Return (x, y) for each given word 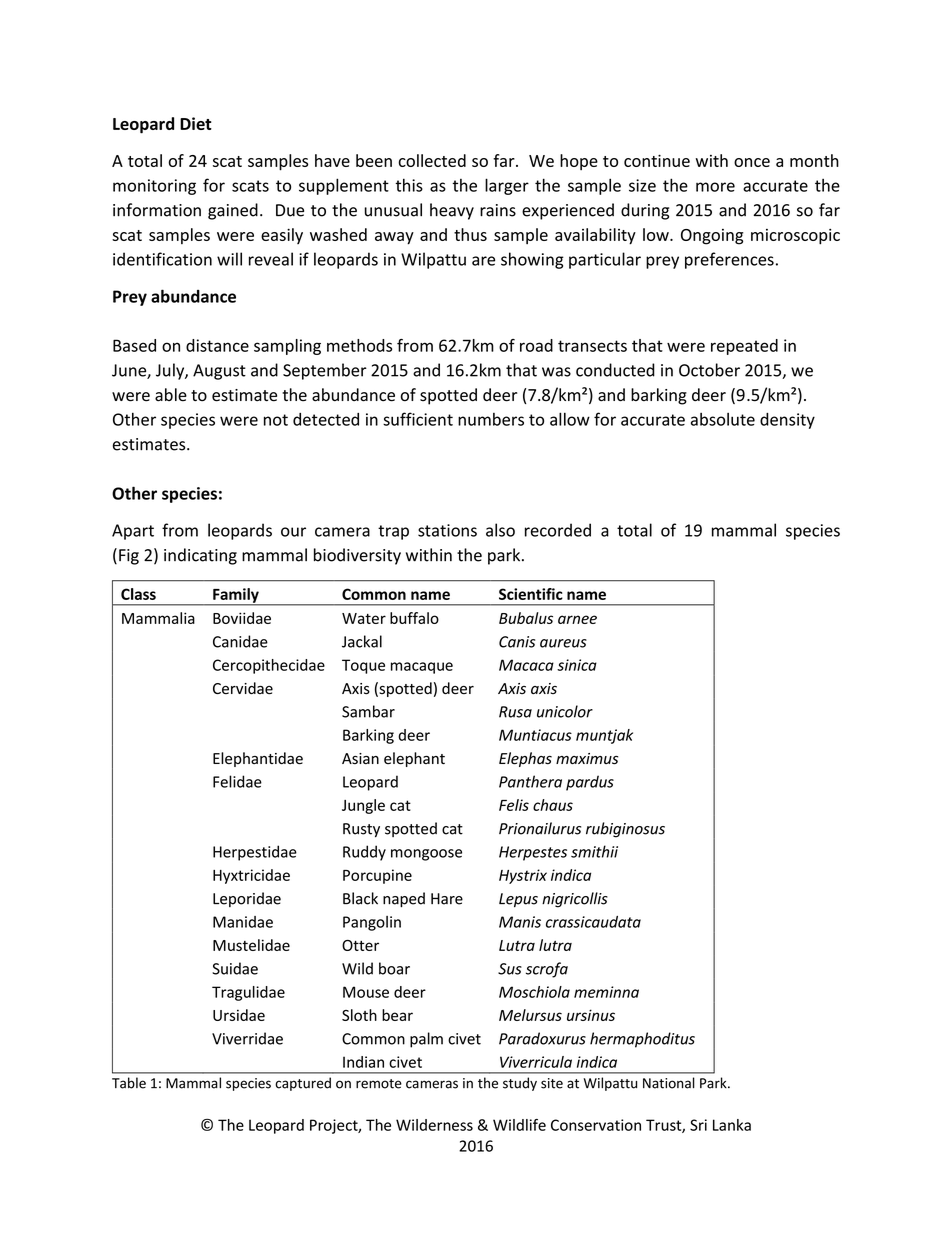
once (752, 162)
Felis (514, 805)
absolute (723, 419)
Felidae (237, 781)
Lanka (732, 1125)
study (520, 1084)
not (276, 420)
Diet (196, 123)
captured (303, 1084)
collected (432, 160)
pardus (590, 783)
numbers (491, 419)
